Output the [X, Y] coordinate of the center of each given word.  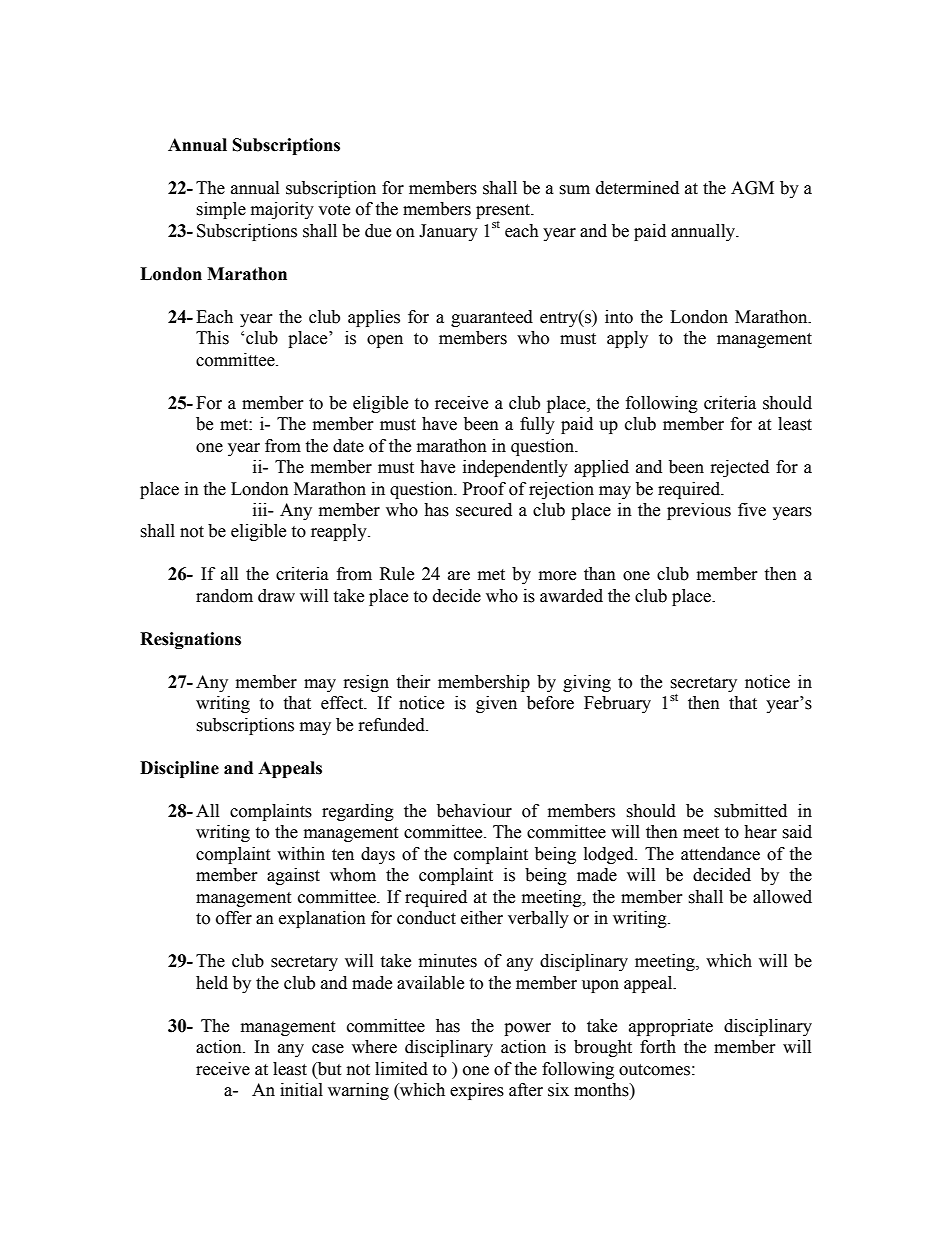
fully [537, 425]
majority [282, 210]
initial [301, 1090]
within [301, 854]
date [348, 446]
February [617, 704]
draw [276, 596]
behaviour [474, 811]
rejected [740, 468]
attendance [720, 854]
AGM [752, 188]
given [496, 704]
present [504, 213]
